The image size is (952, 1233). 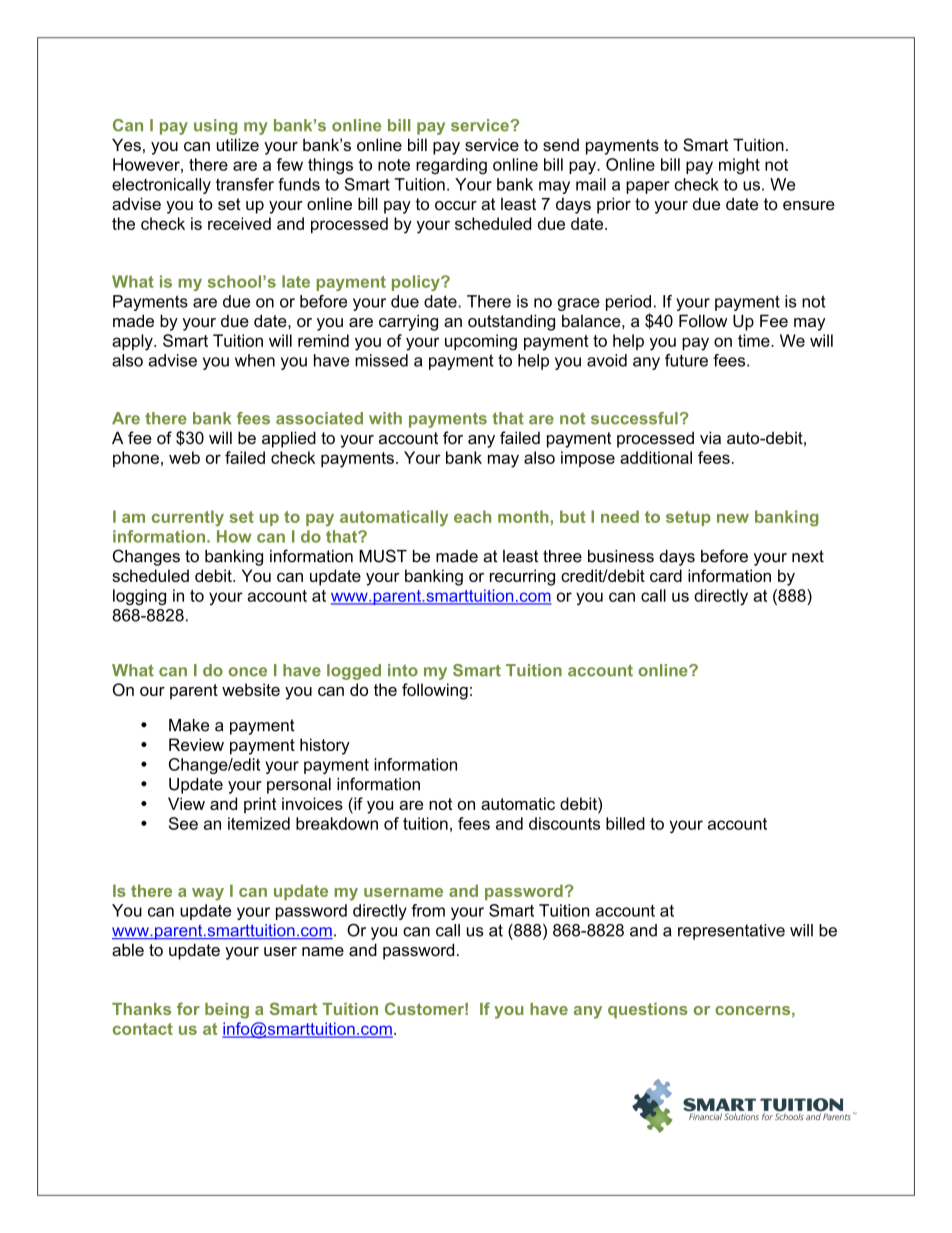 I want to click on being, so click(x=227, y=1011).
